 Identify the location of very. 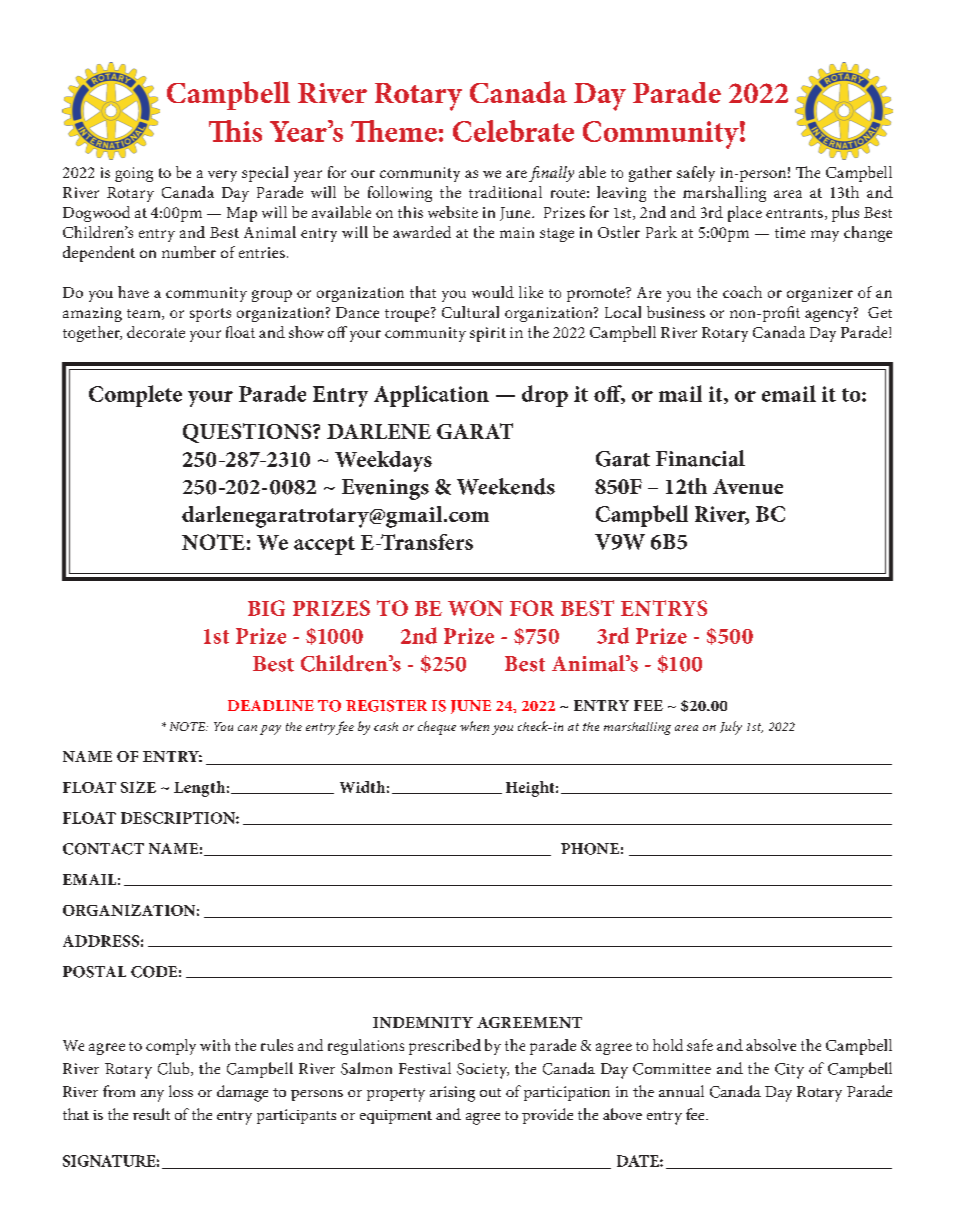
(222, 176).
